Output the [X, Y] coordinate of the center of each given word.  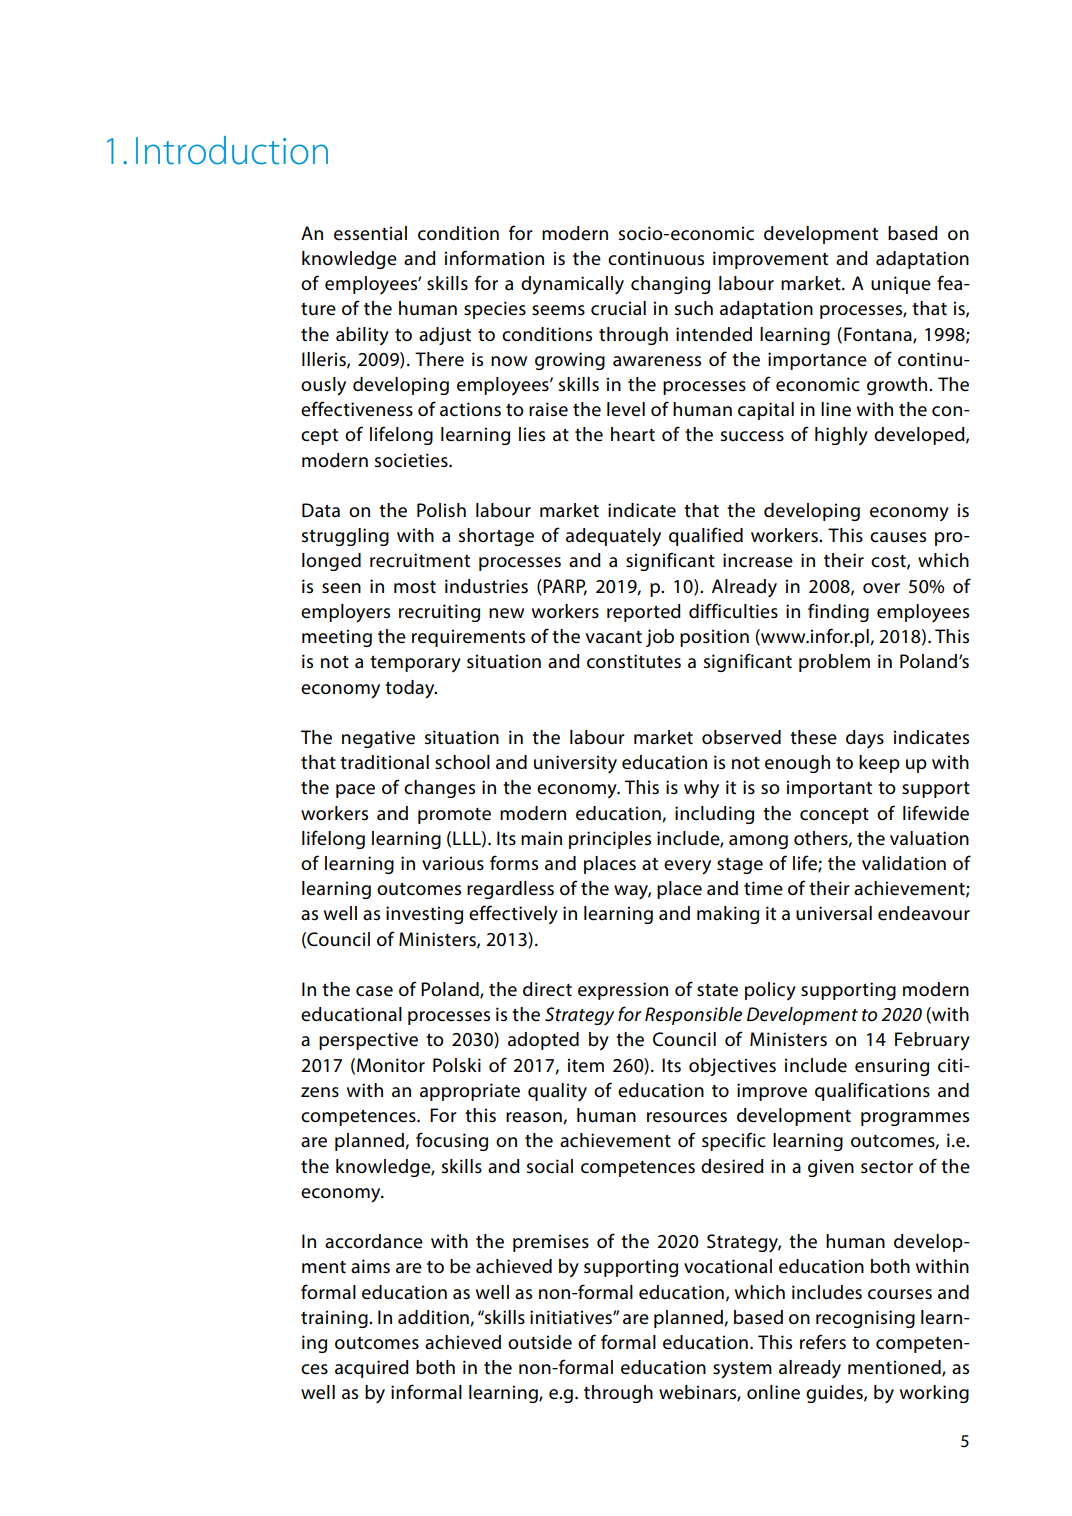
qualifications [872, 1091]
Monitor [391, 1065]
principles [610, 840]
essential [370, 233]
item [586, 1065]
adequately [613, 537]
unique [901, 285]
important [829, 789]
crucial [618, 308]
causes [898, 537]
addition [433, 1317]
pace [355, 791]
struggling [345, 537]
